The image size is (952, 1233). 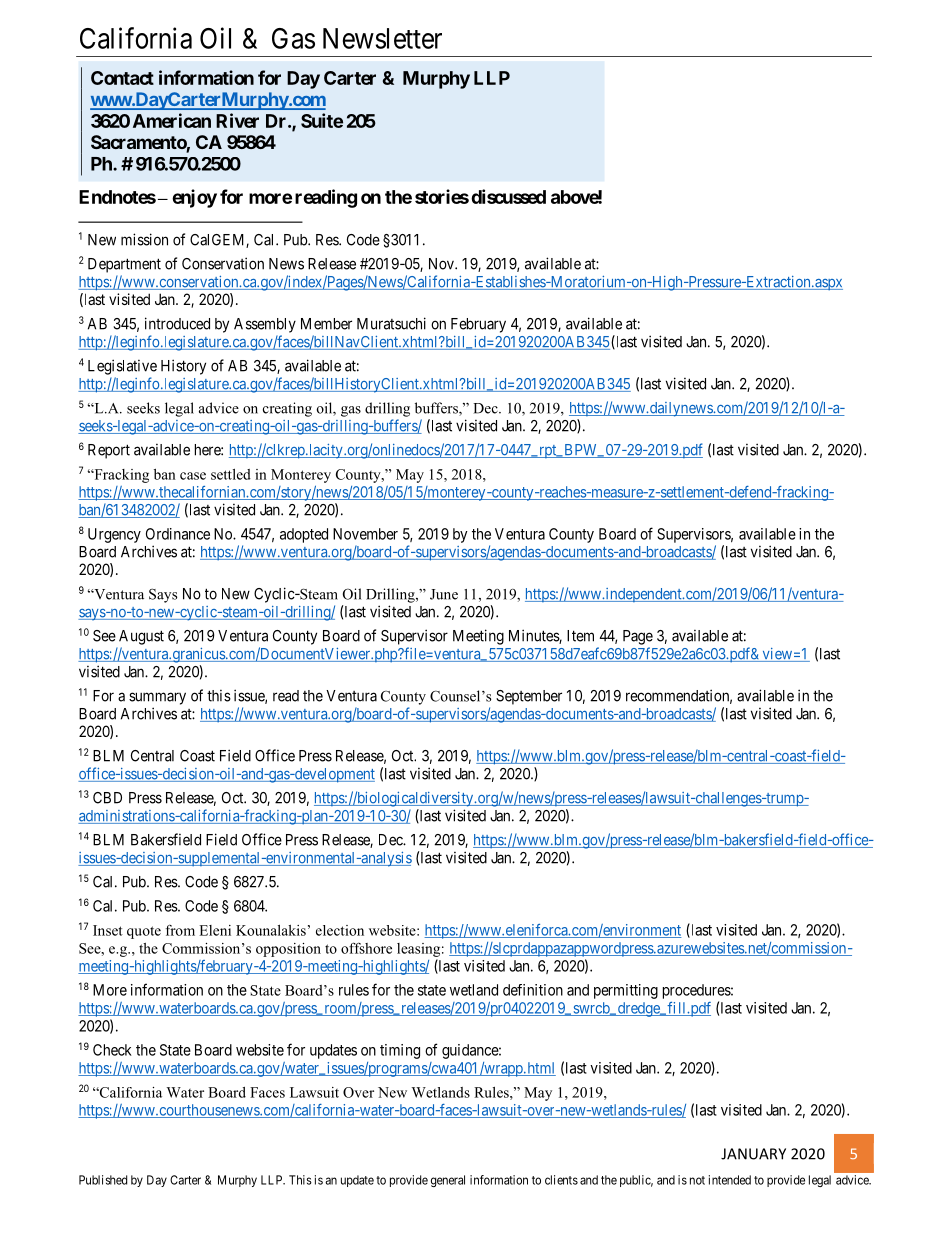 I want to click on Member, so click(x=326, y=324).
